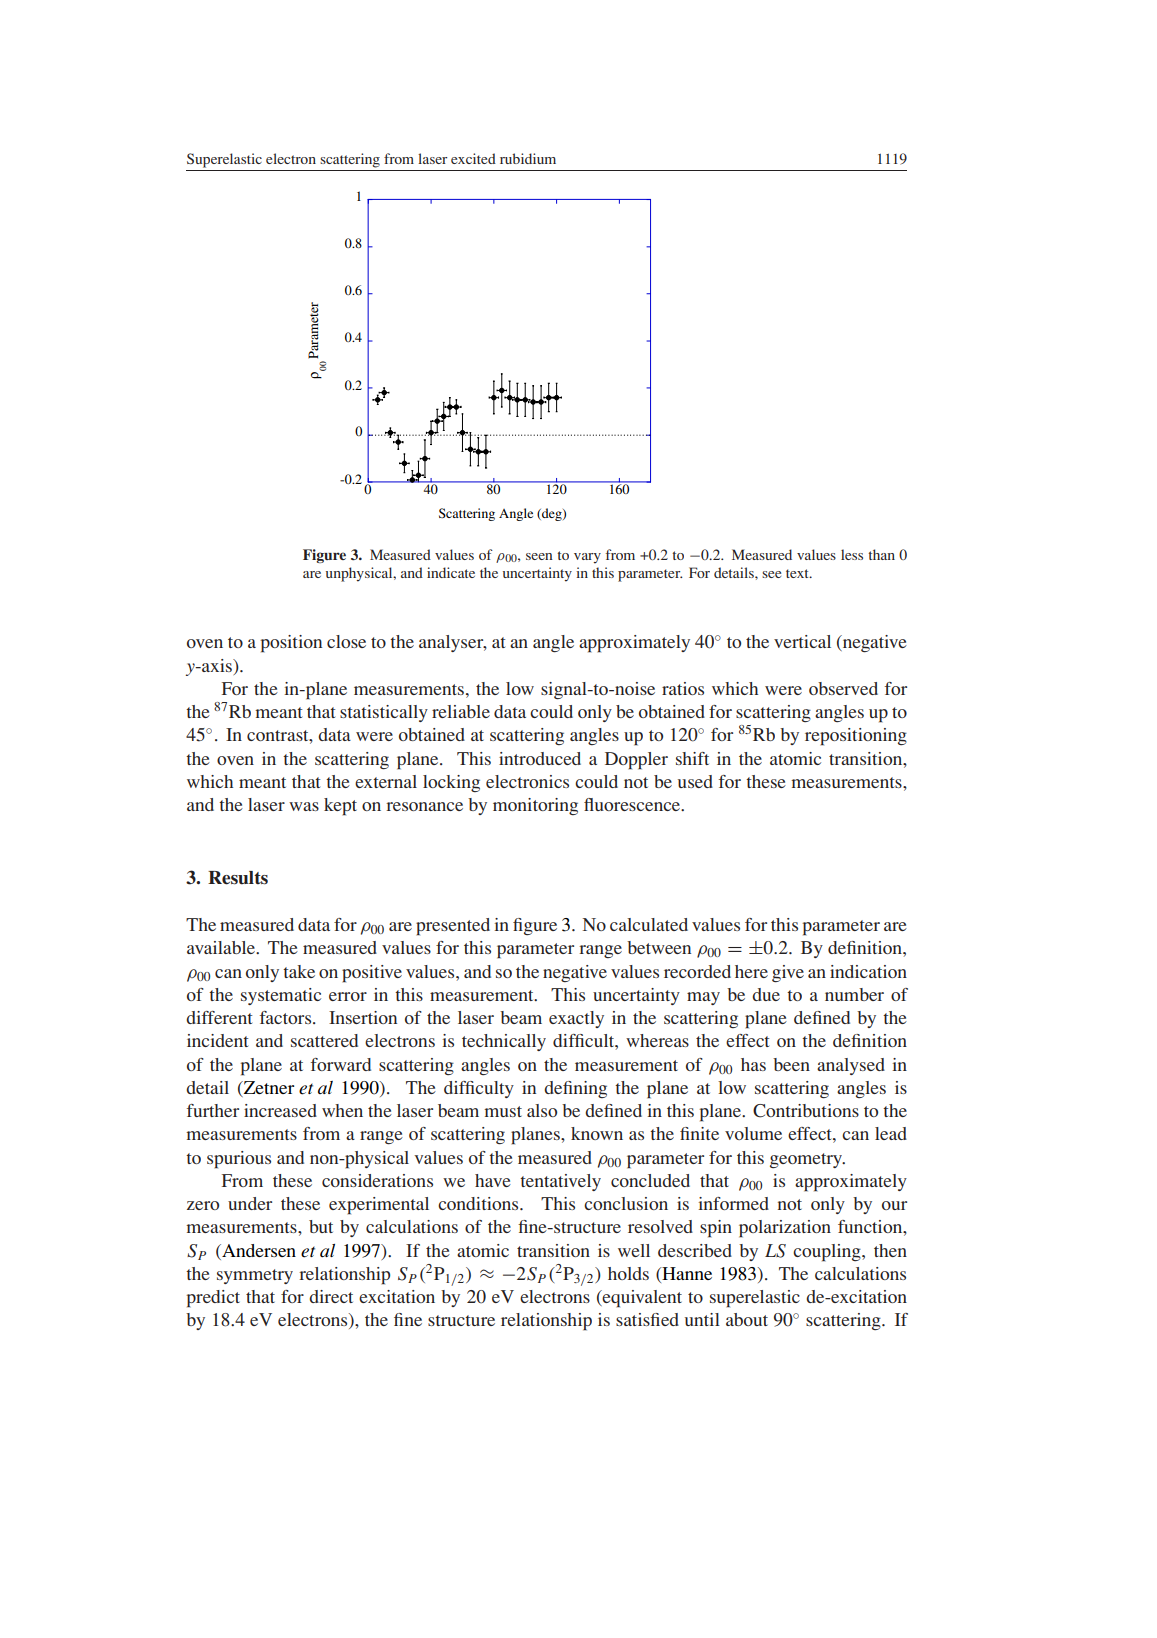 This screenshot has width=1157, height=1638. Describe the element at coordinates (453, 927) in the screenshot. I see `presented` at that location.
